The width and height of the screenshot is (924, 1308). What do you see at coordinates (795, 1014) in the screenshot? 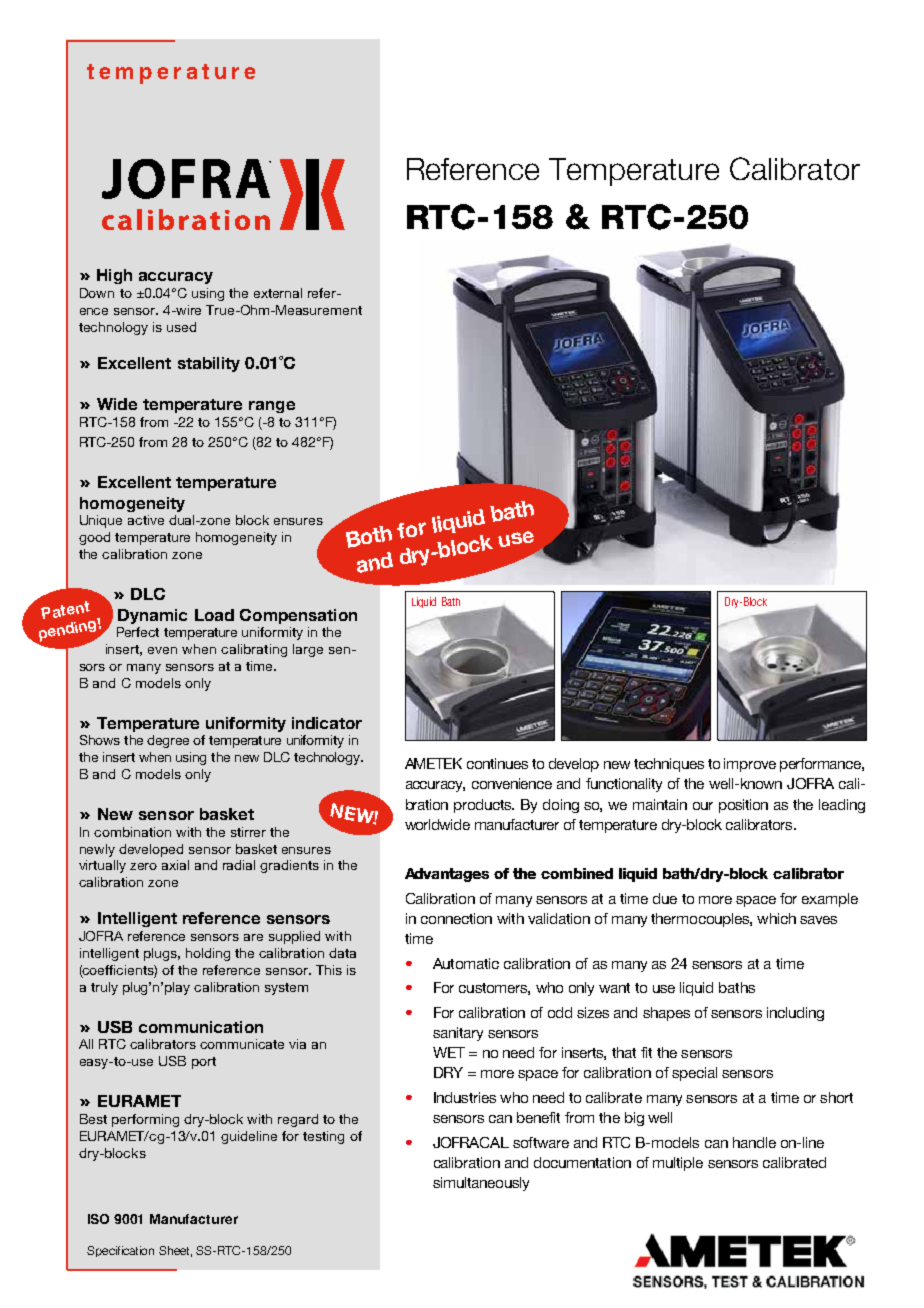
I see `including` at bounding box center [795, 1014].
